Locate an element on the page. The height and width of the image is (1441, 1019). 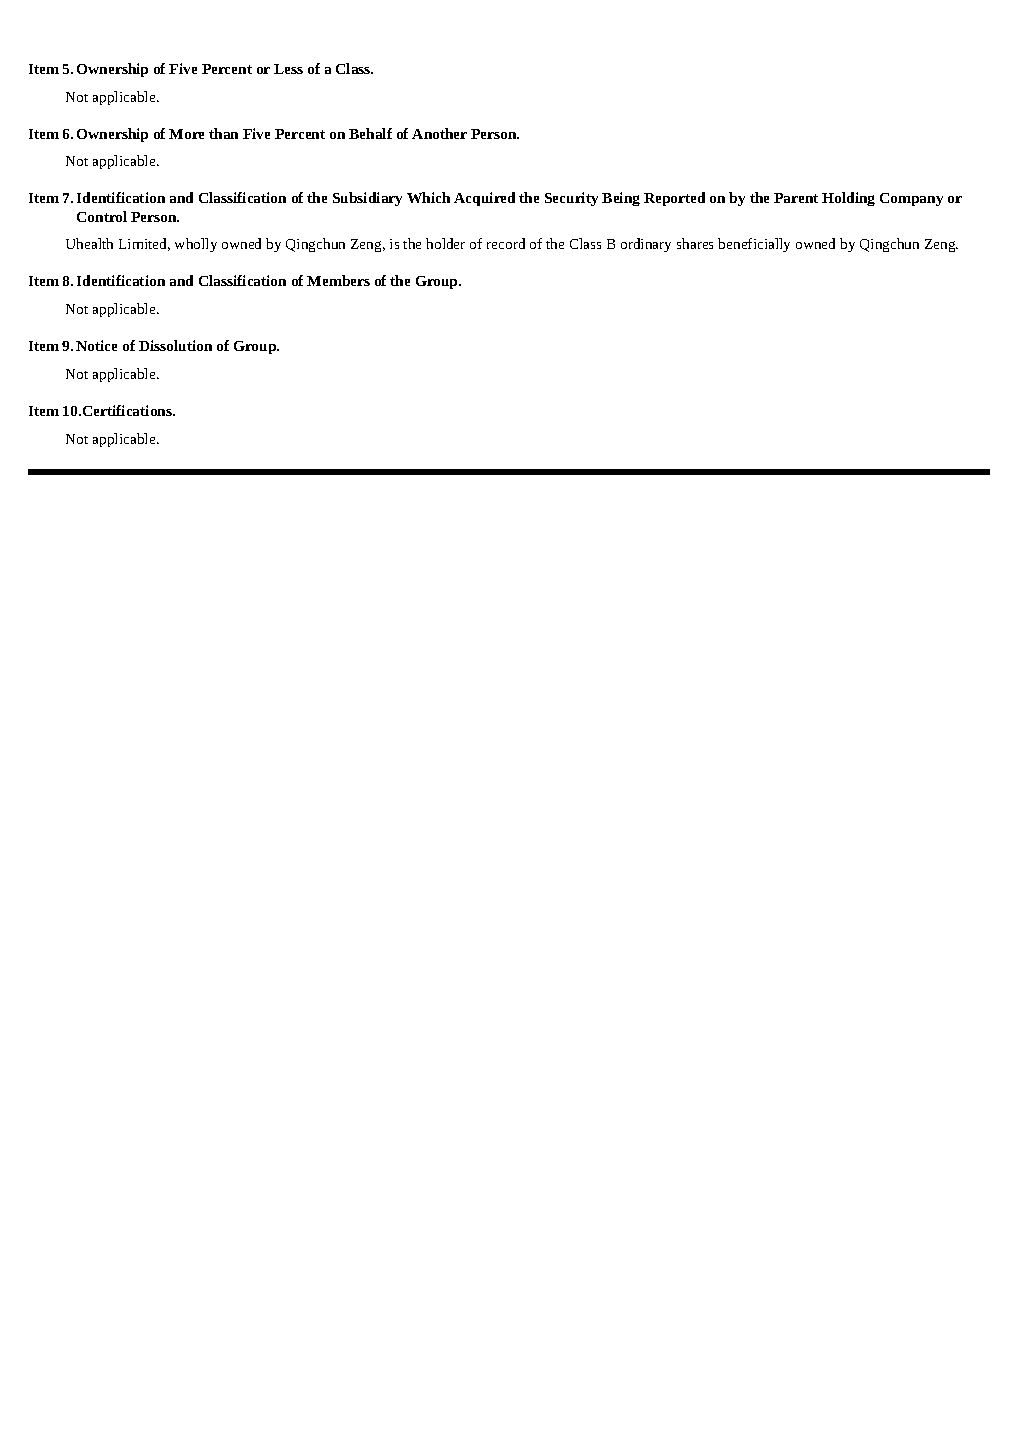
Members is located at coordinates (338, 280).
